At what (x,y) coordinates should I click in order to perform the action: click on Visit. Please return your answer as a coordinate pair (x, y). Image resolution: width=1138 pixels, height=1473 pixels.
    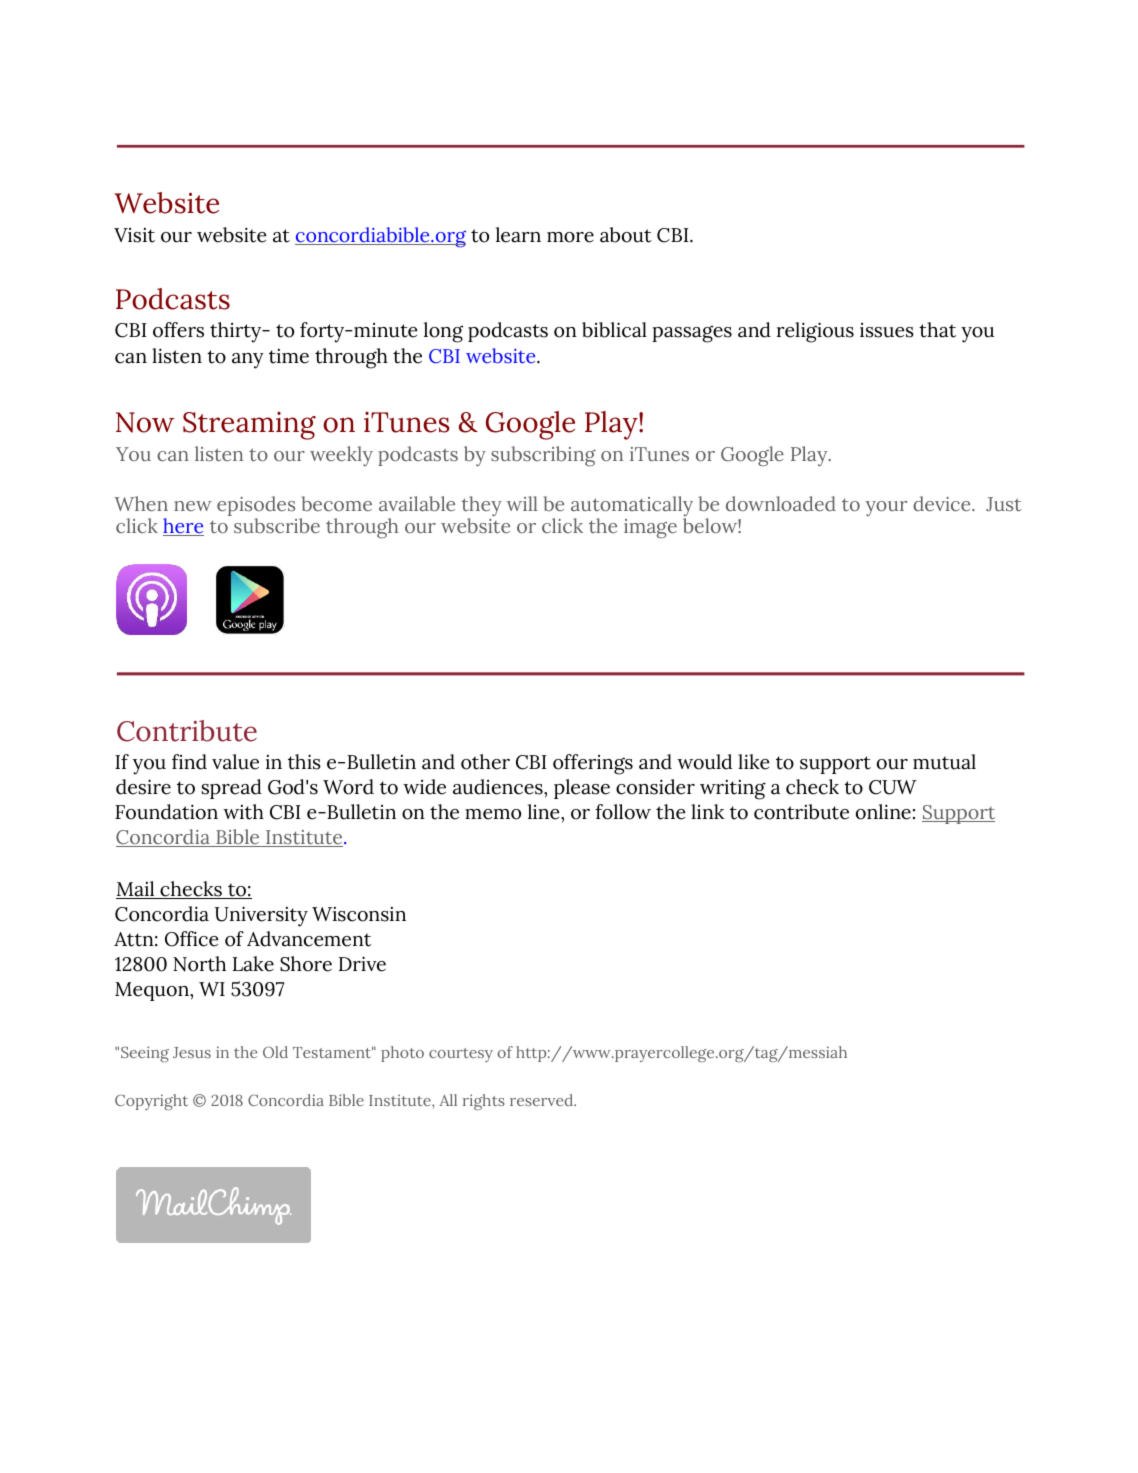
    Looking at the image, I should click on (134, 235).
